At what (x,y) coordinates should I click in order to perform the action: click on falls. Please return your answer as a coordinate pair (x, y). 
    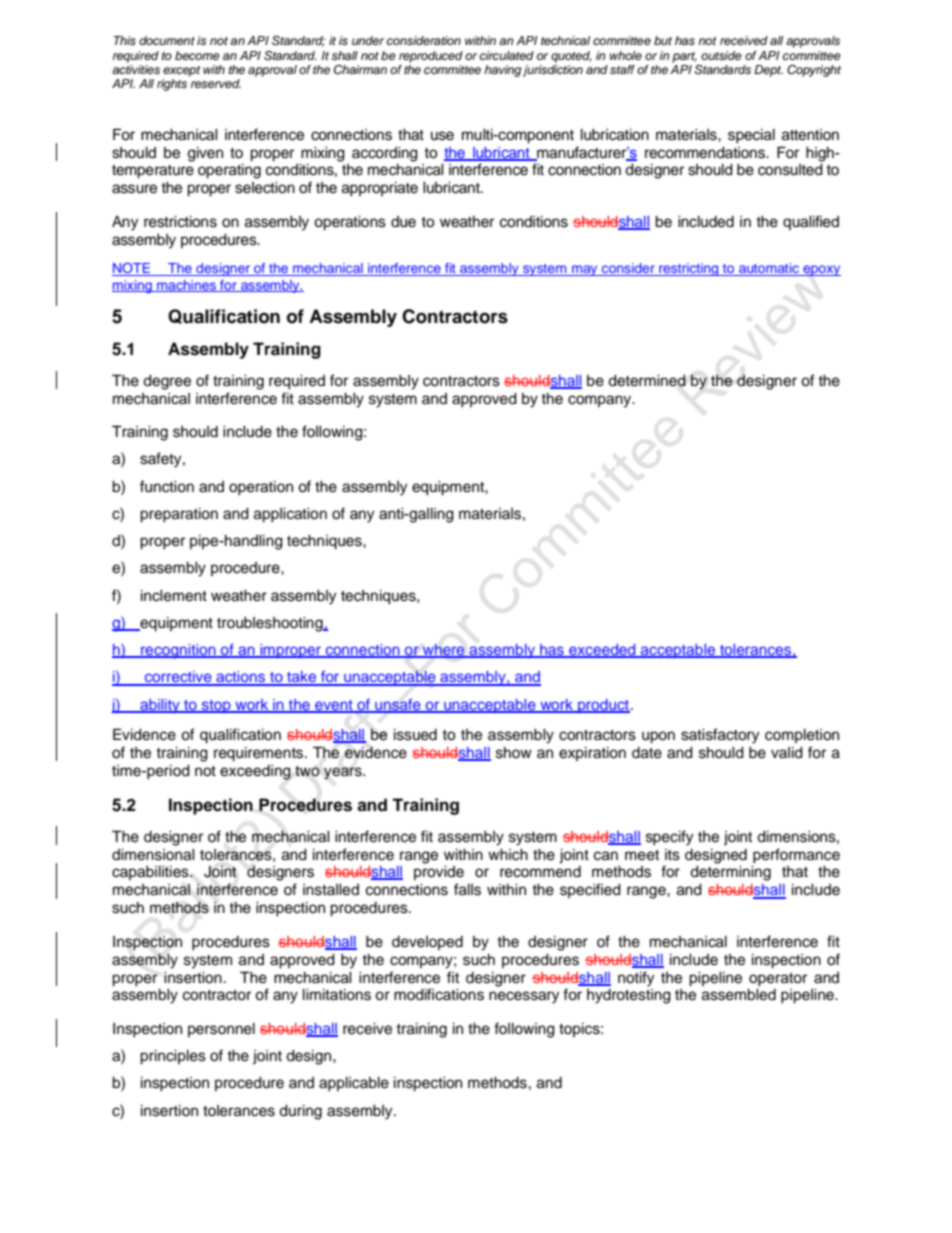
    Looking at the image, I should click on (467, 889).
